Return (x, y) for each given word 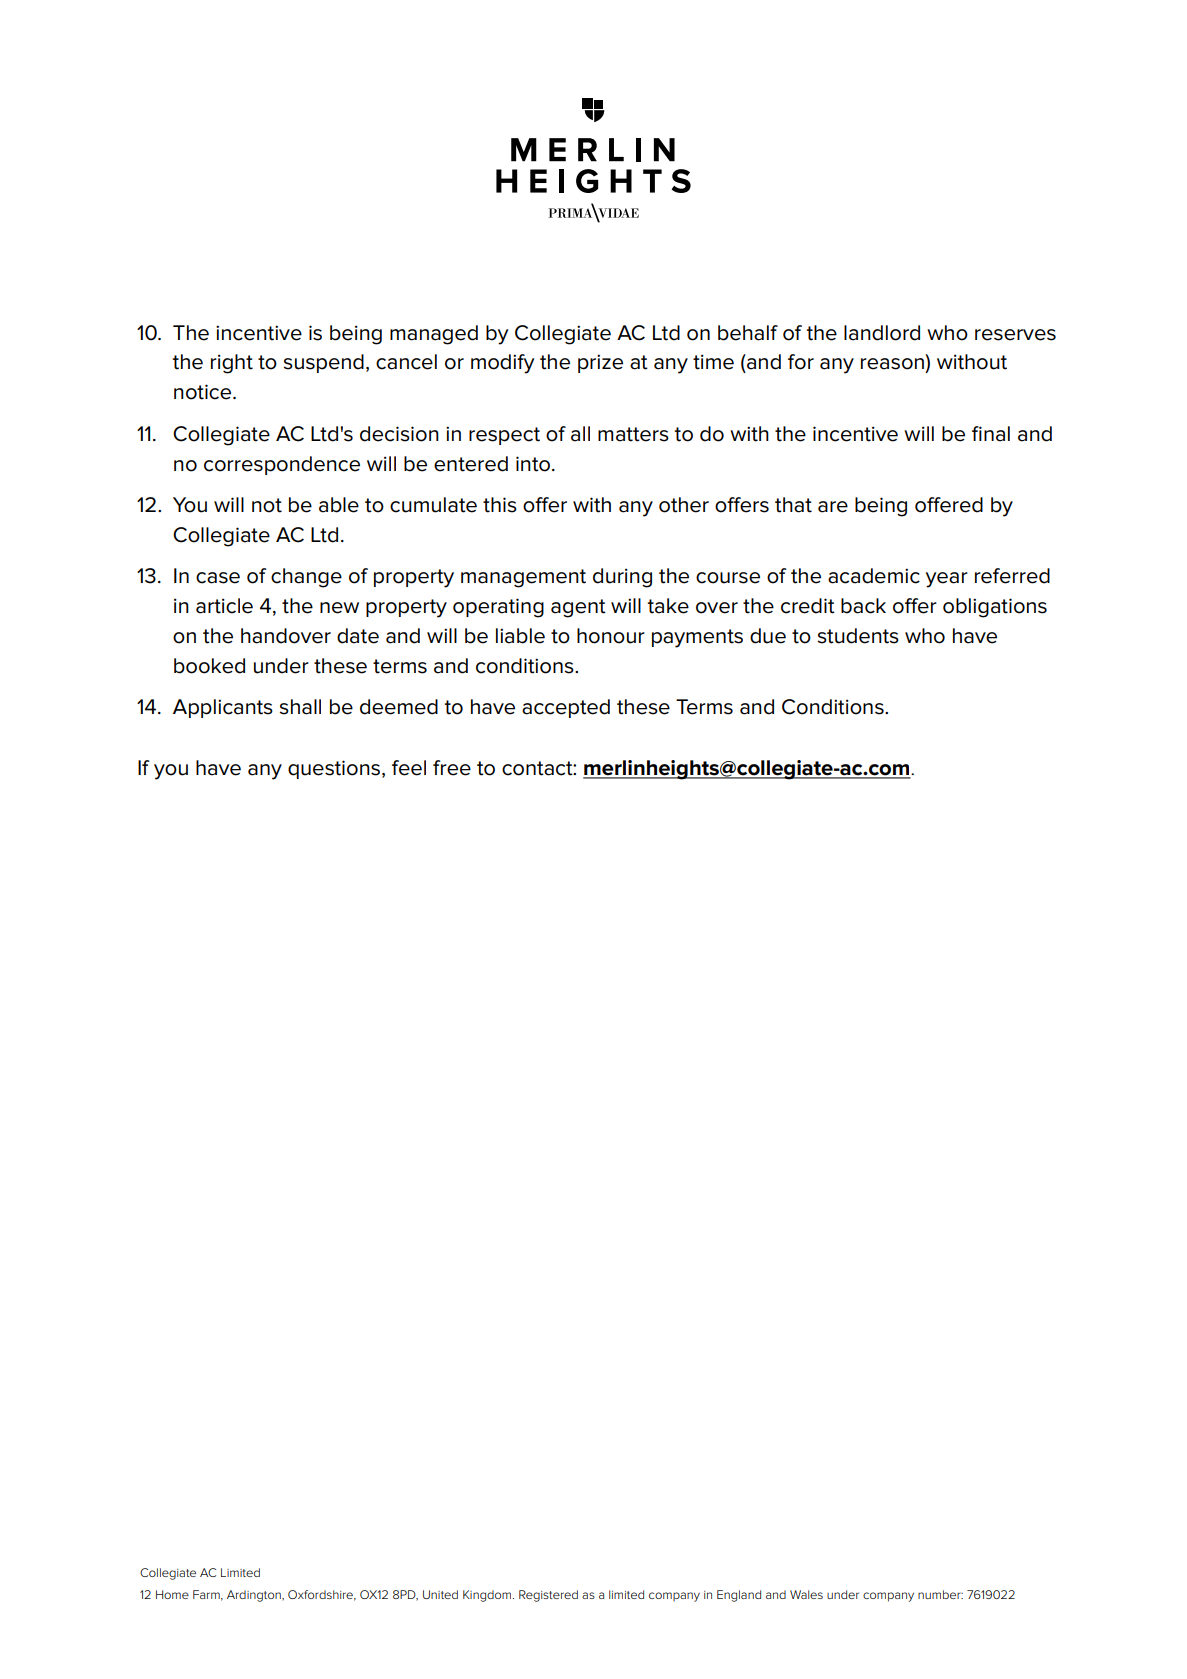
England (739, 1596)
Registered (548, 1596)
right (232, 364)
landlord (882, 333)
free (452, 768)
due (768, 636)
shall (300, 707)
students (858, 636)
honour (611, 636)
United (440, 1594)
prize (600, 363)
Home (172, 1594)
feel (409, 768)
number (940, 1594)
